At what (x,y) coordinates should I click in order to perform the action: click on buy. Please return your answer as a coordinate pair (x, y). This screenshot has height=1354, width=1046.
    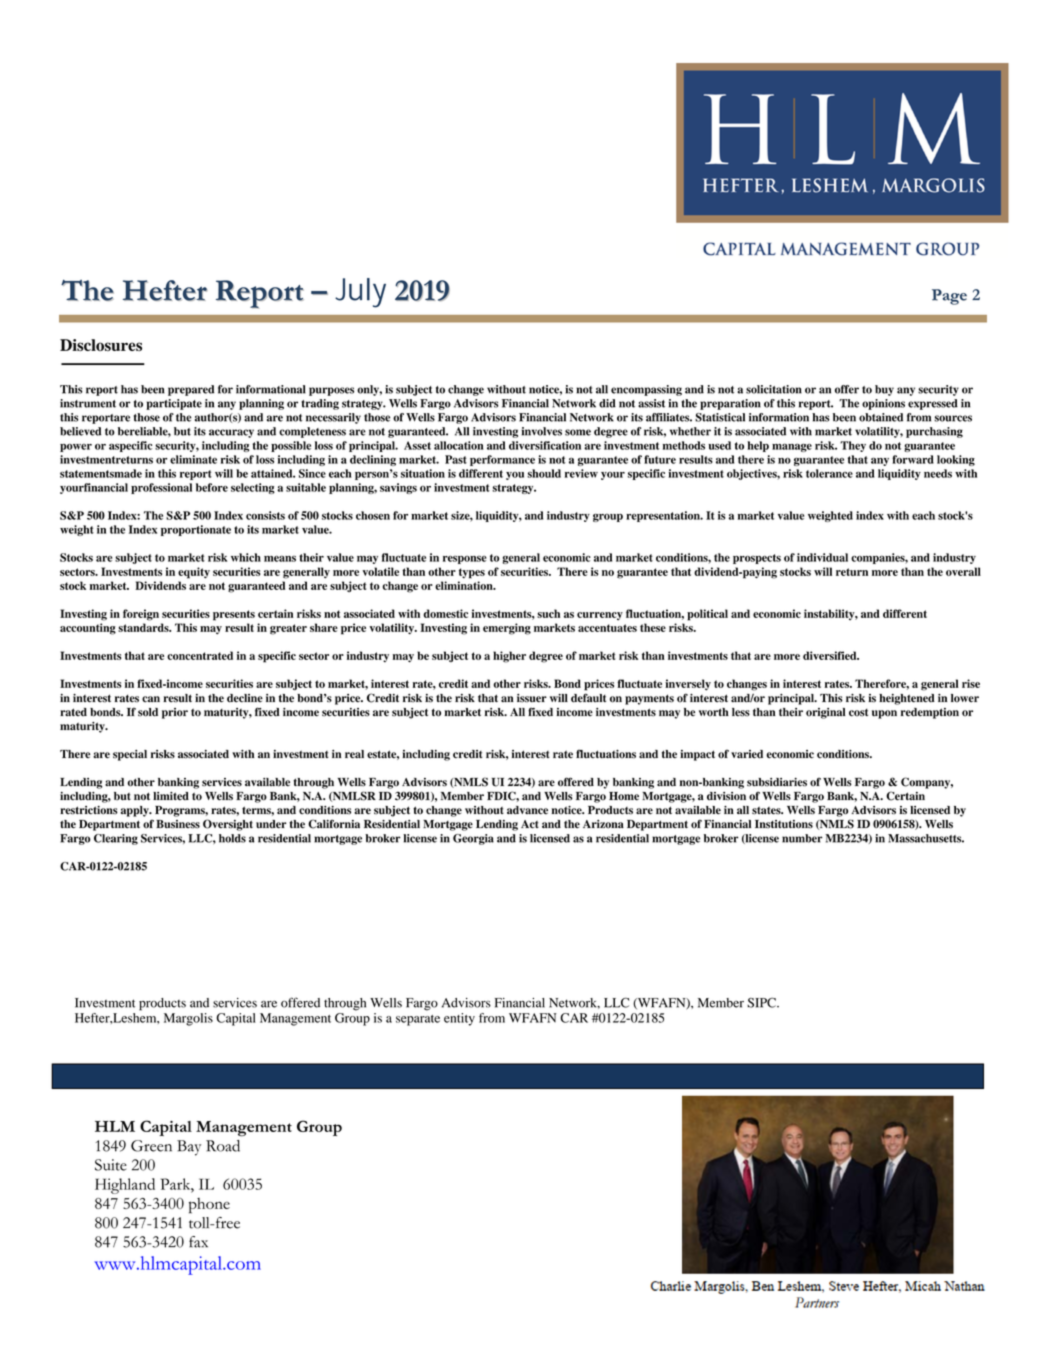
    Looking at the image, I should click on (884, 390).
